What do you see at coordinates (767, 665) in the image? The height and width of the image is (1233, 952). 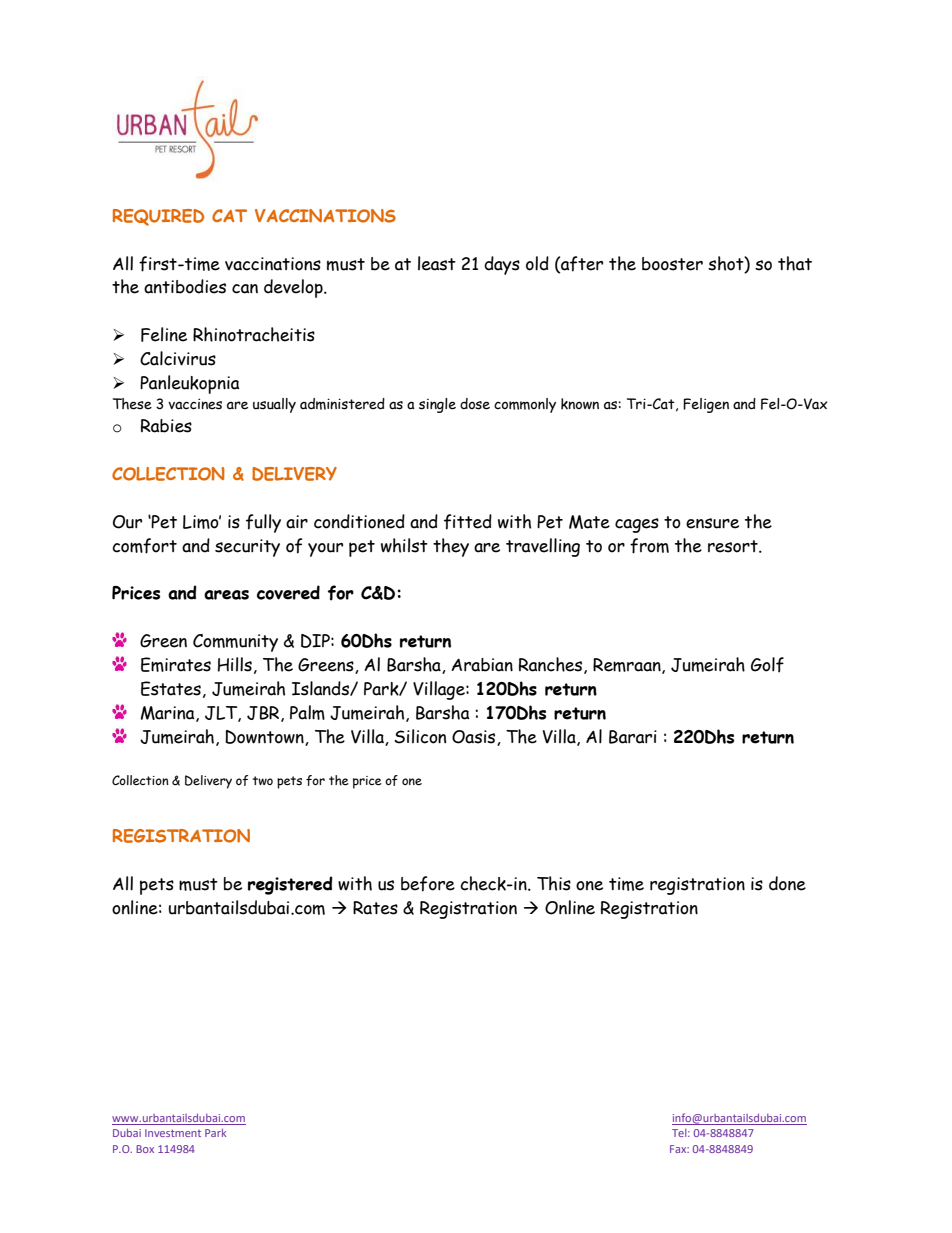 I see `Golf` at bounding box center [767, 665].
